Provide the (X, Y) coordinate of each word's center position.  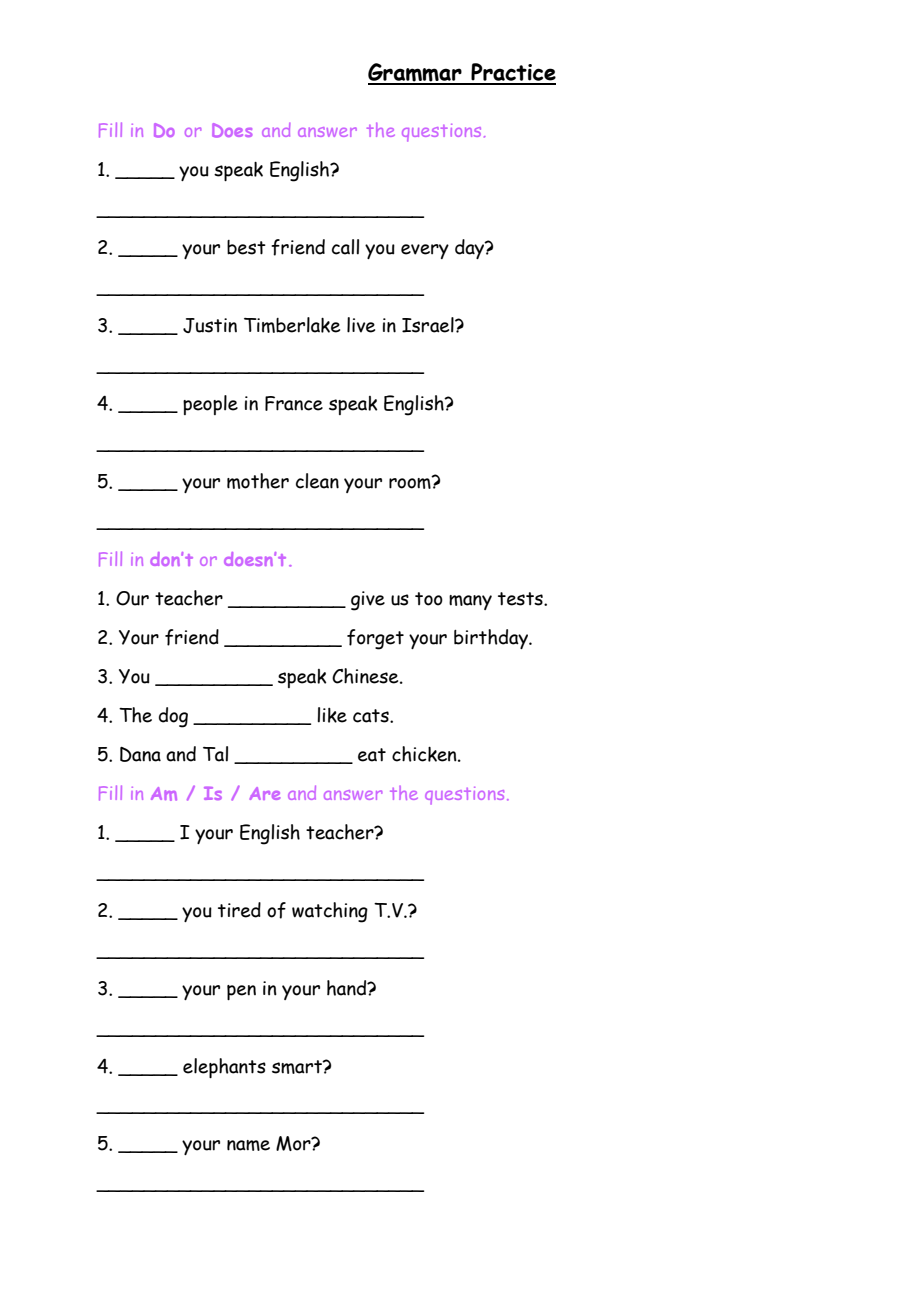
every (425, 251)
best (246, 247)
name (248, 1145)
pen (241, 992)
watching (330, 912)
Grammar (416, 73)
